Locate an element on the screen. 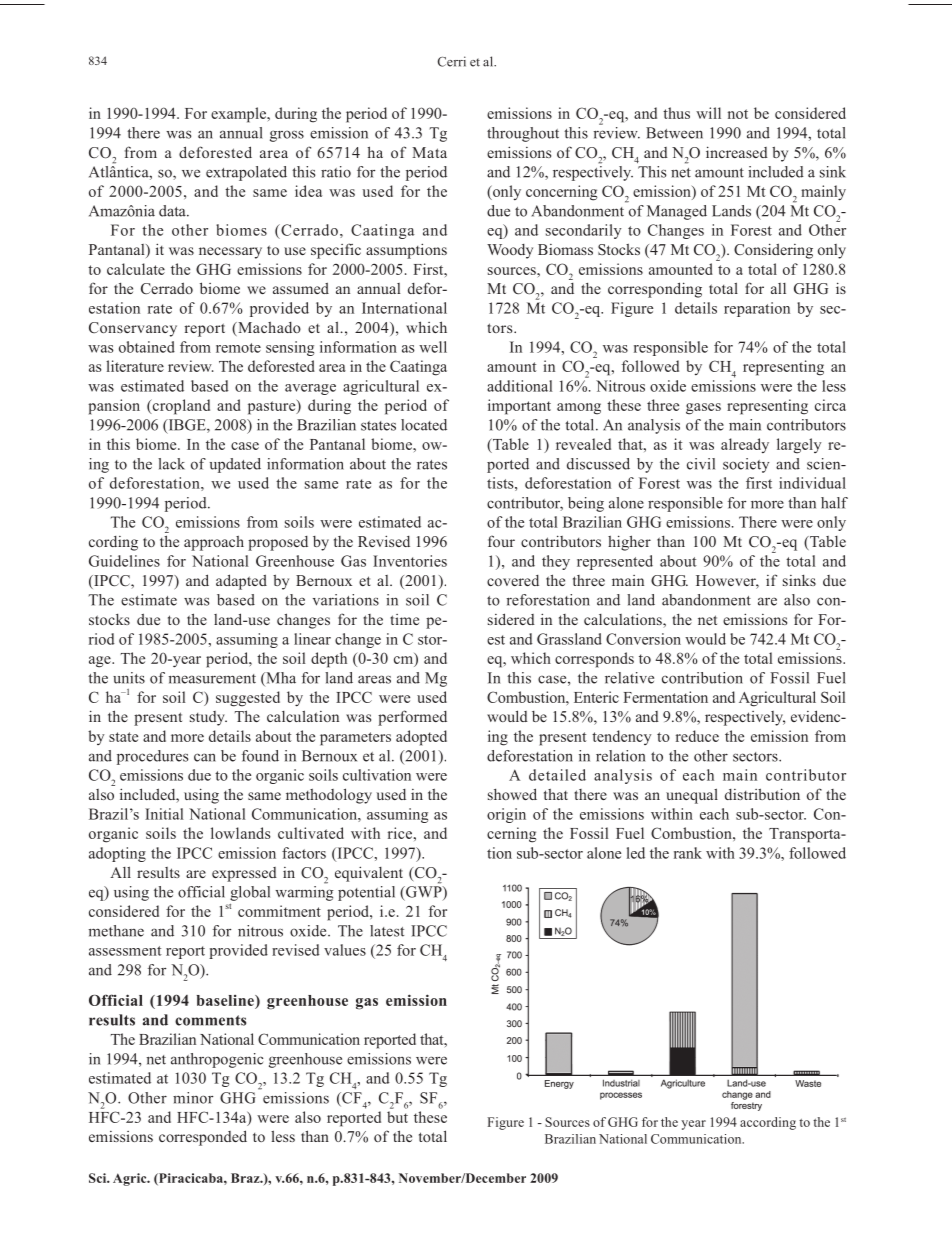 This screenshot has width=952, height=1233. unequal is located at coordinates (692, 796).
